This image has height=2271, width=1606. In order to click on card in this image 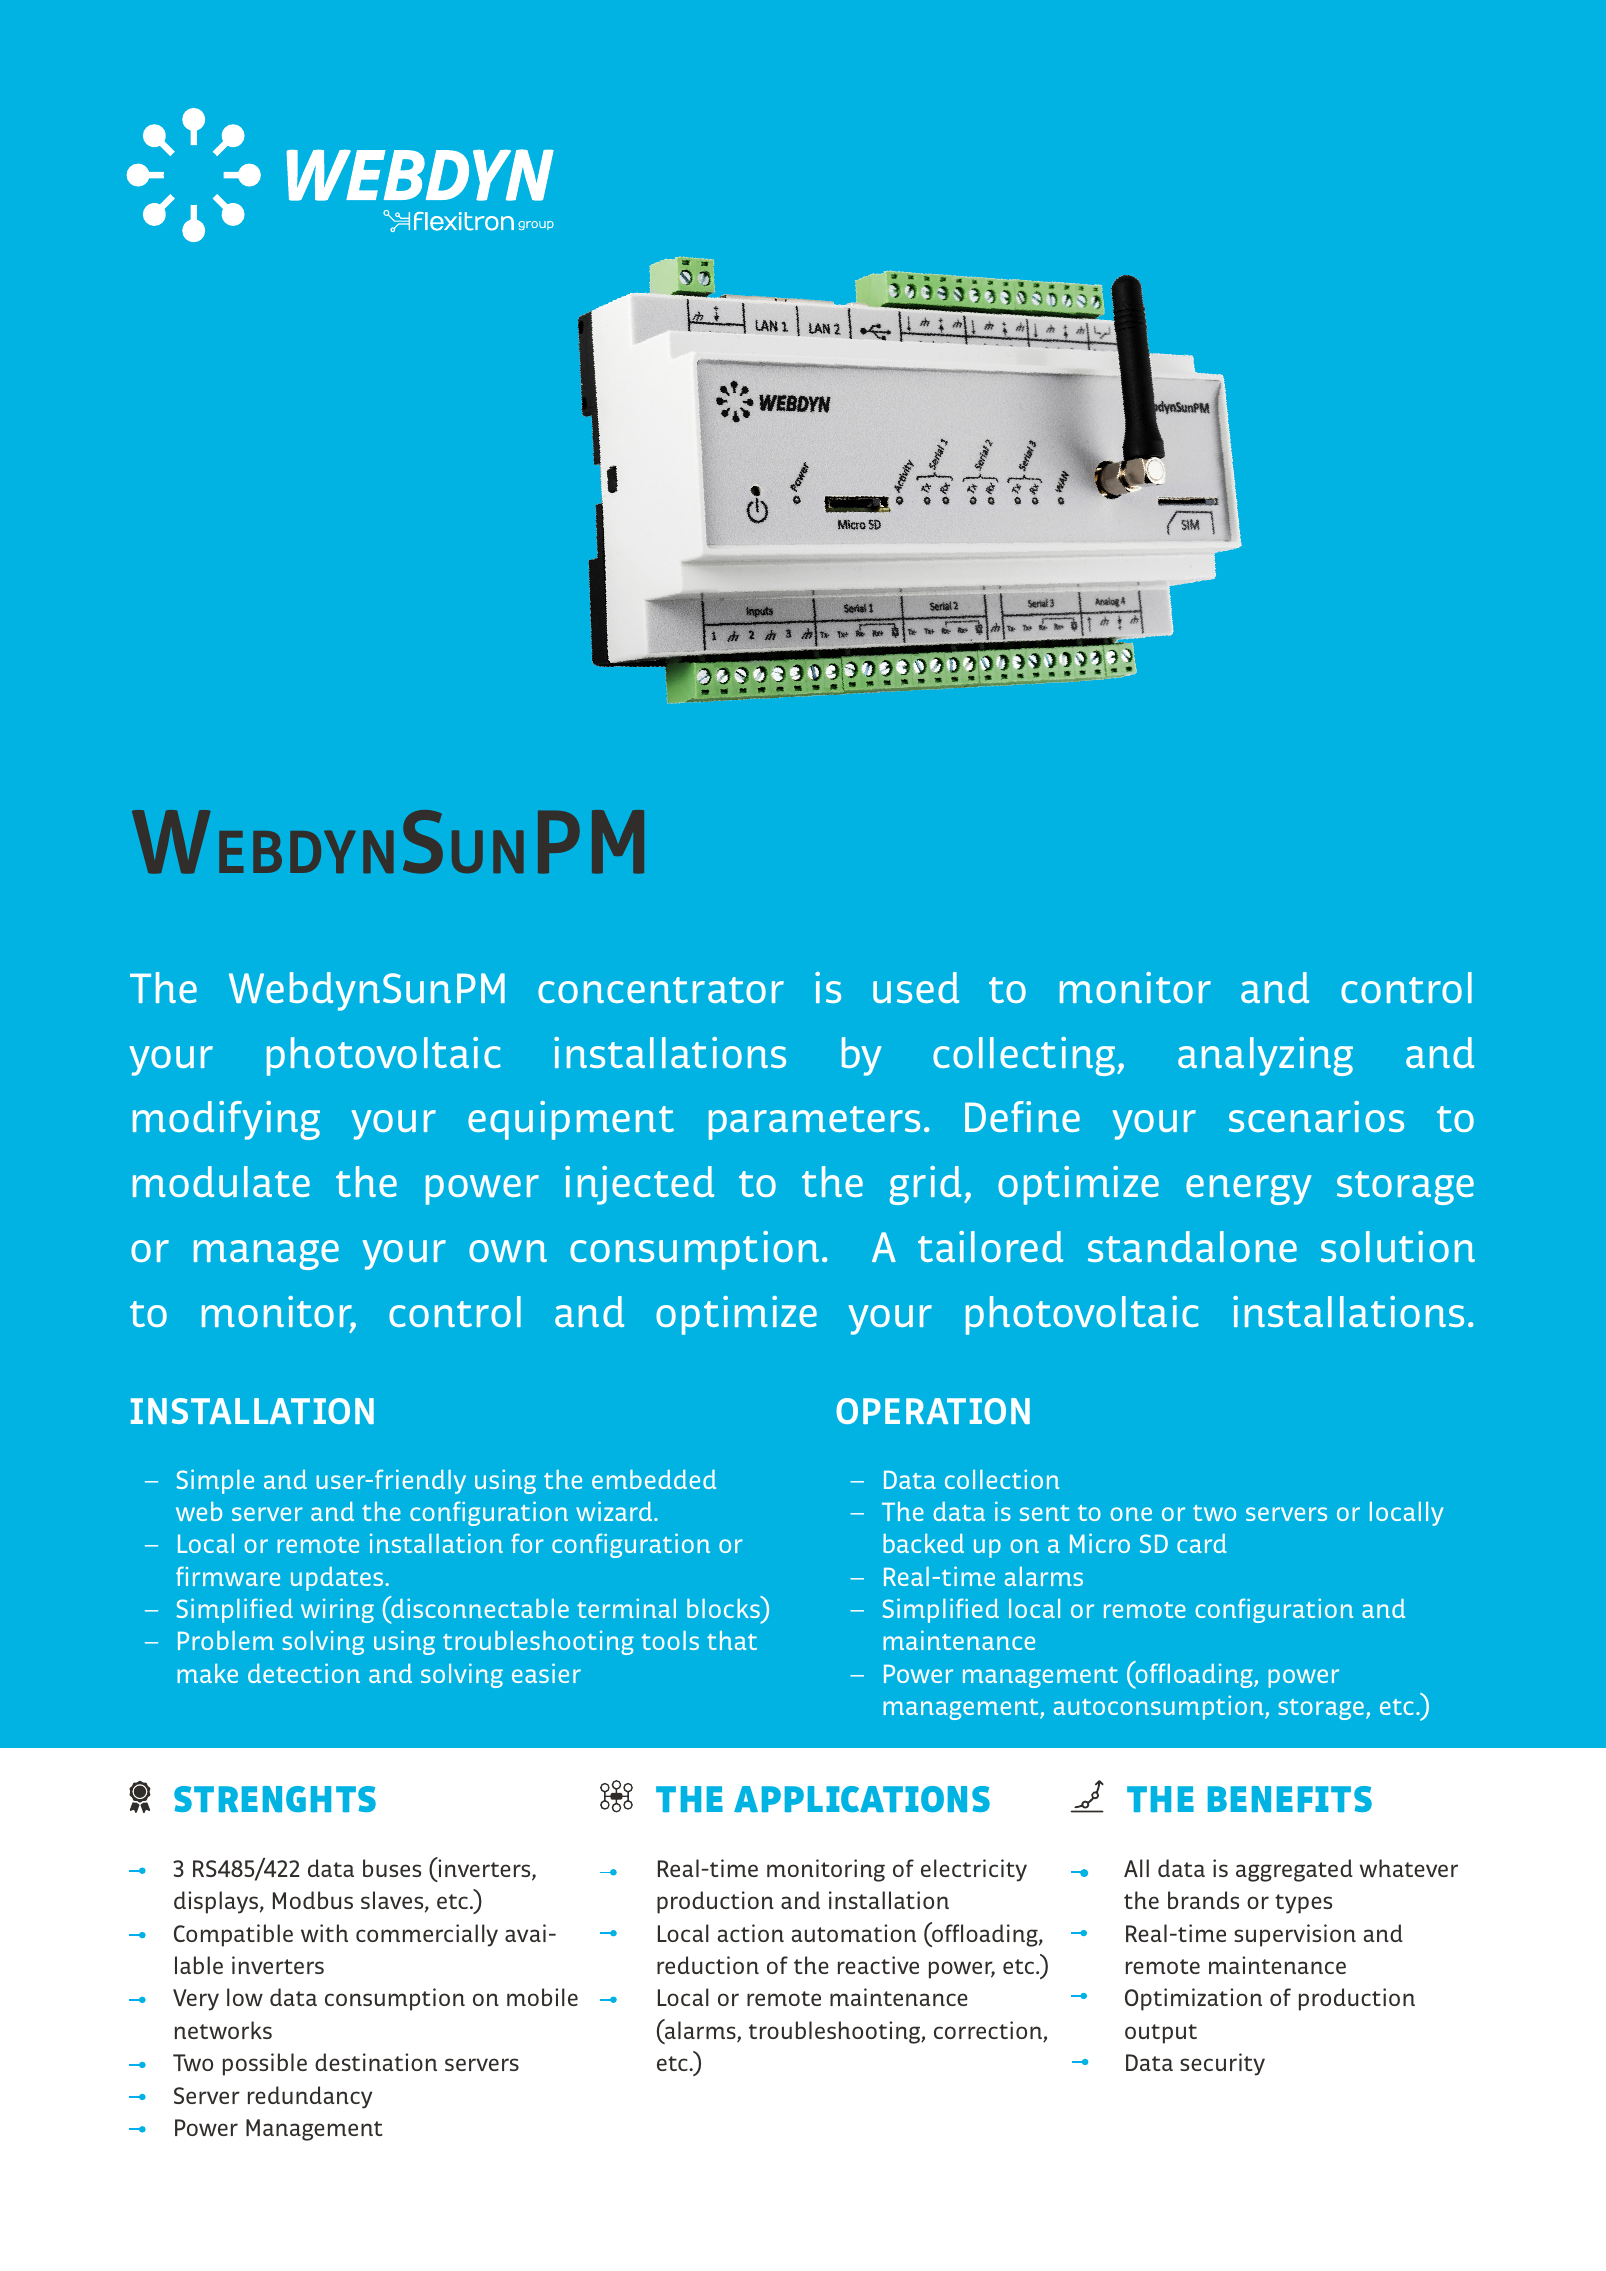, I will do `click(1202, 1543)`.
